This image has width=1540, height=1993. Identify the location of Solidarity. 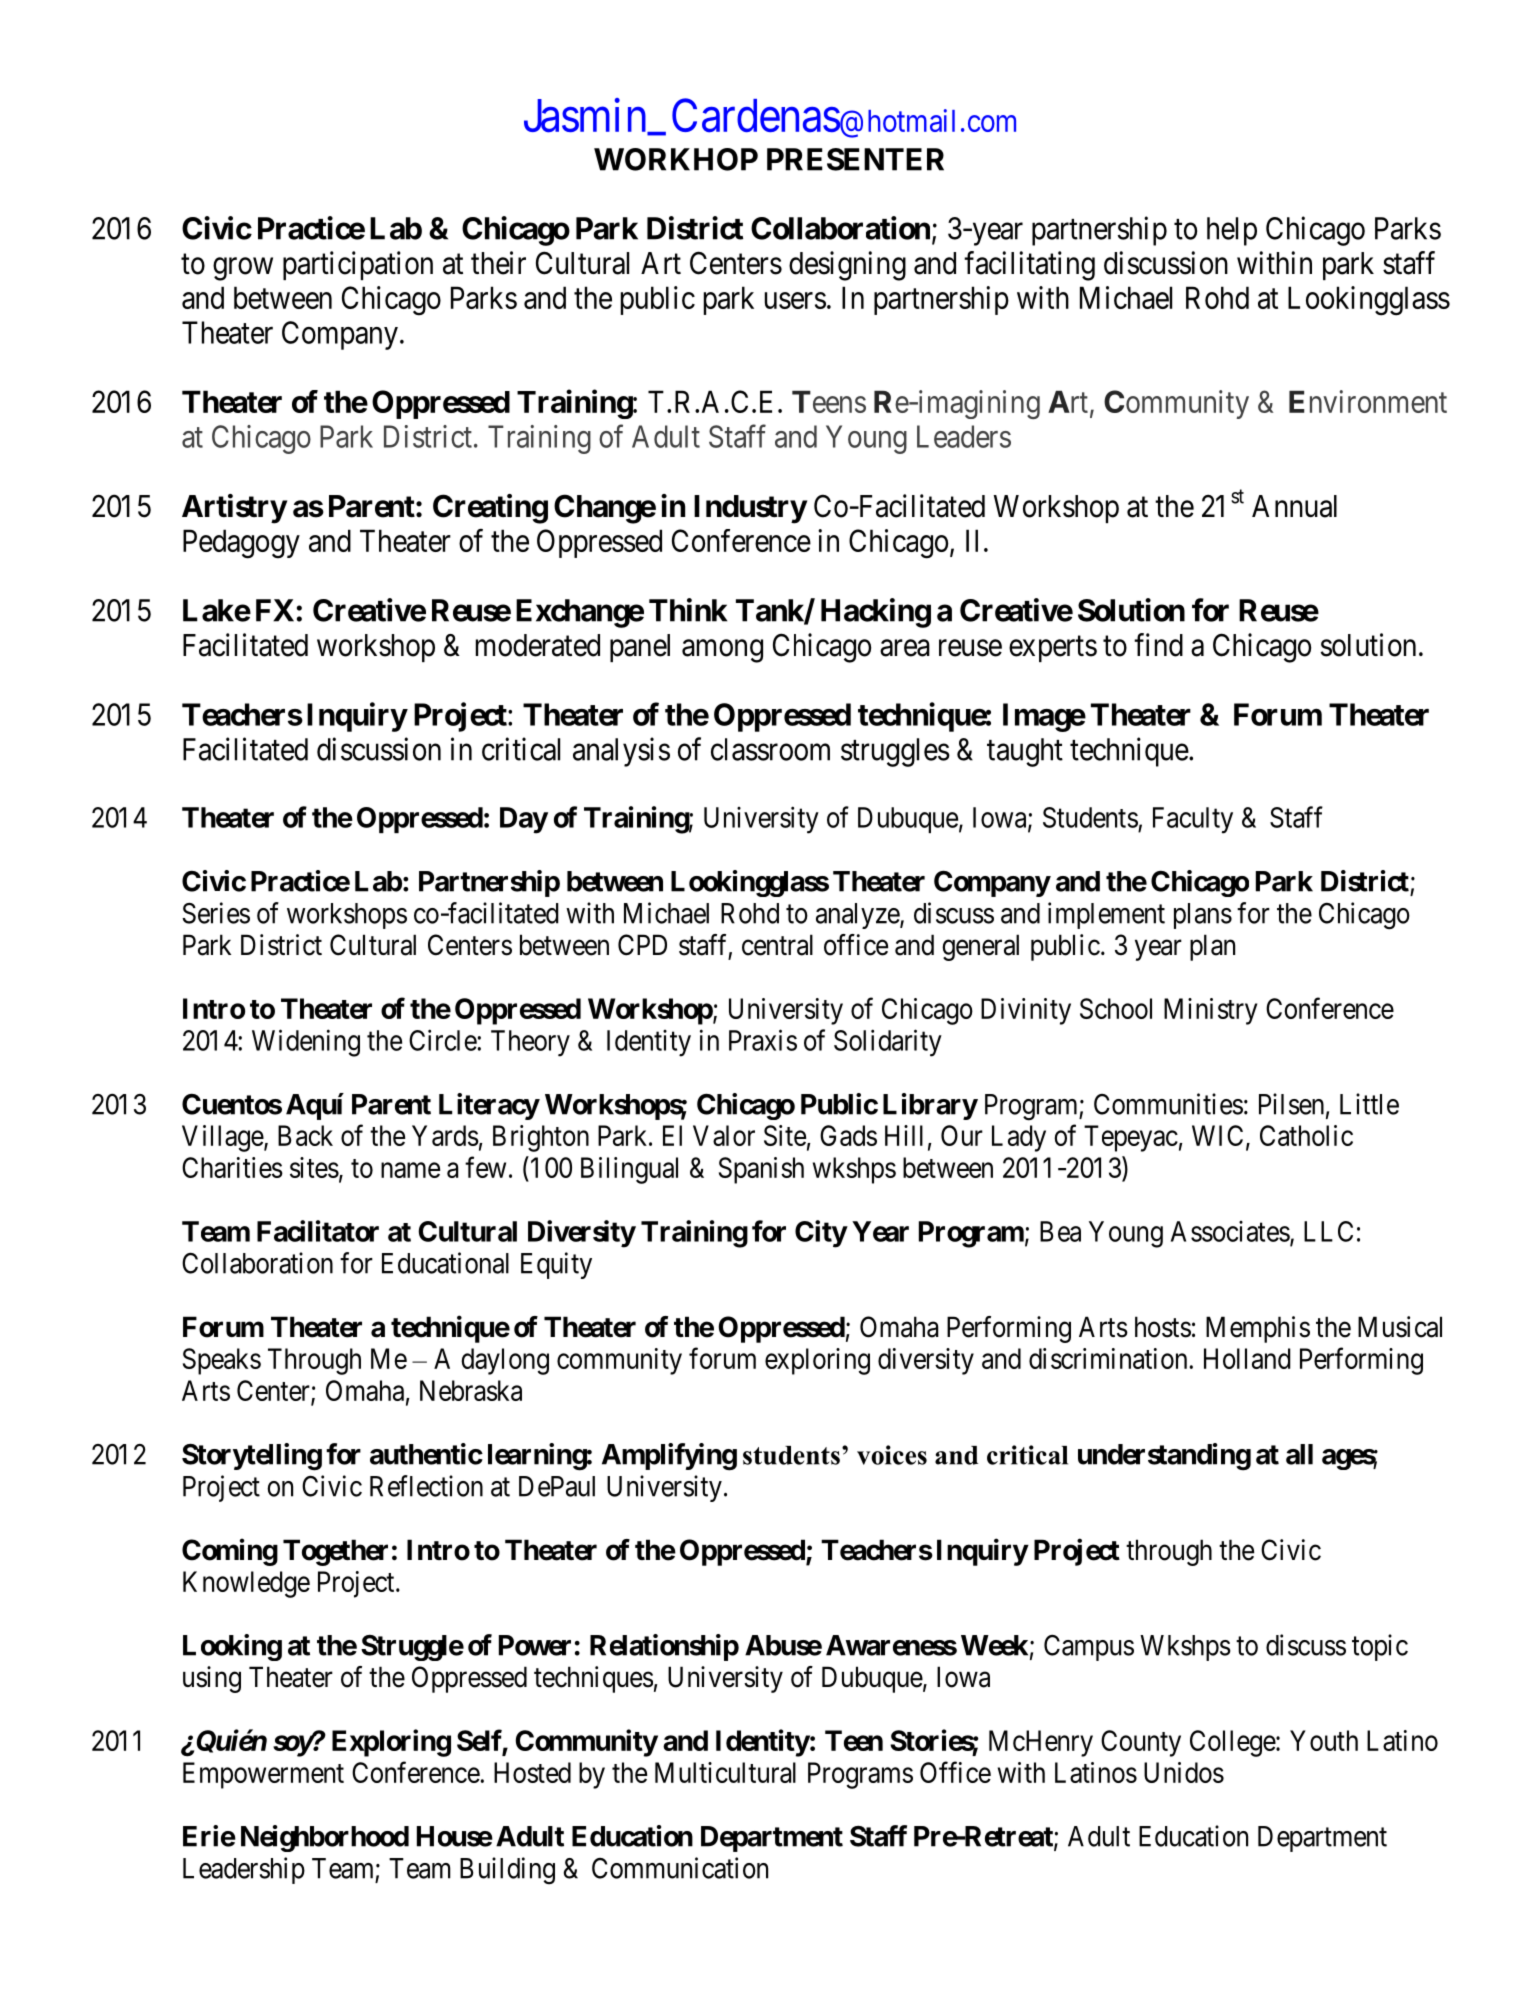
(888, 1043).
